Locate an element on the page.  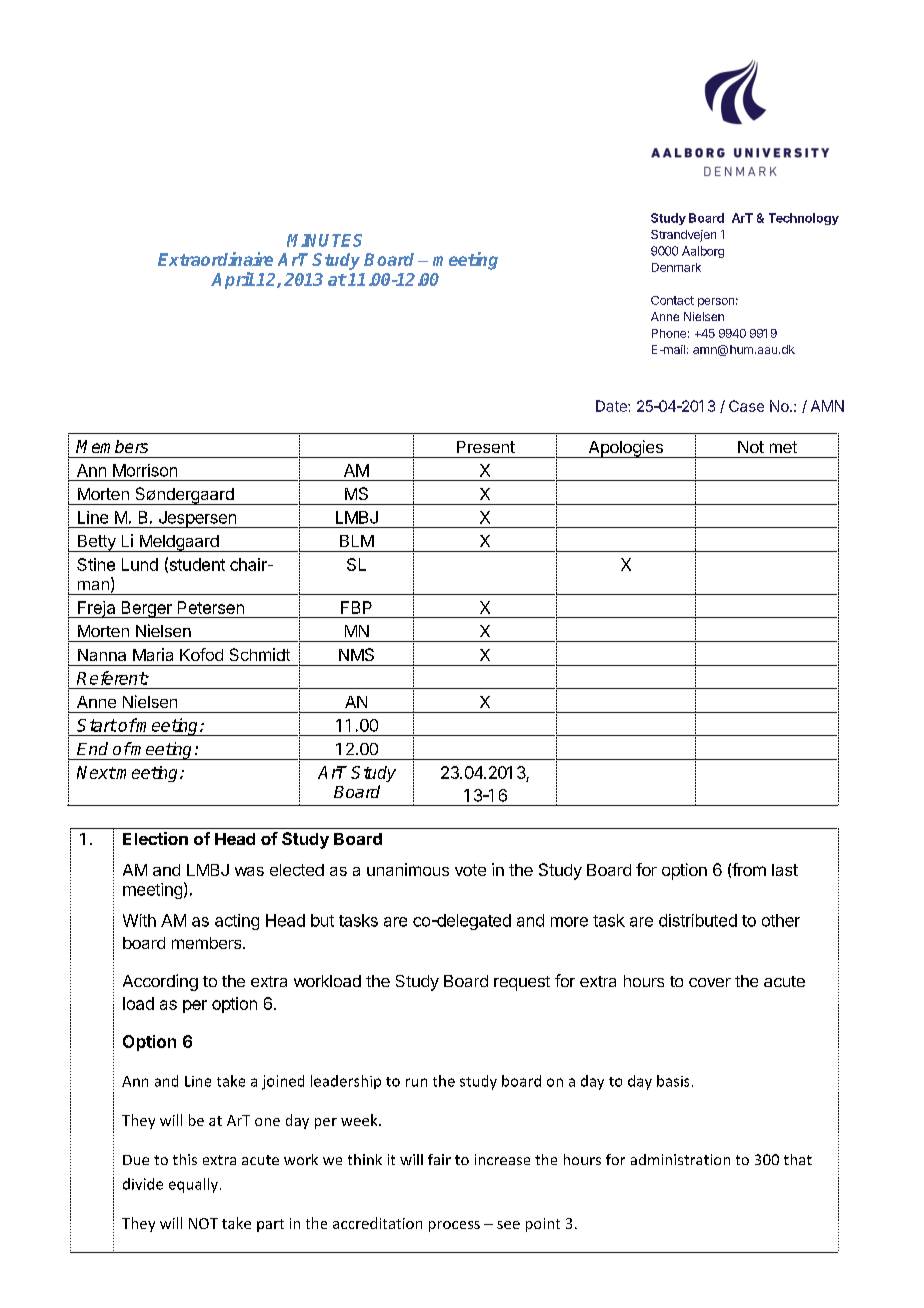
MINUTES is located at coordinates (324, 240).
